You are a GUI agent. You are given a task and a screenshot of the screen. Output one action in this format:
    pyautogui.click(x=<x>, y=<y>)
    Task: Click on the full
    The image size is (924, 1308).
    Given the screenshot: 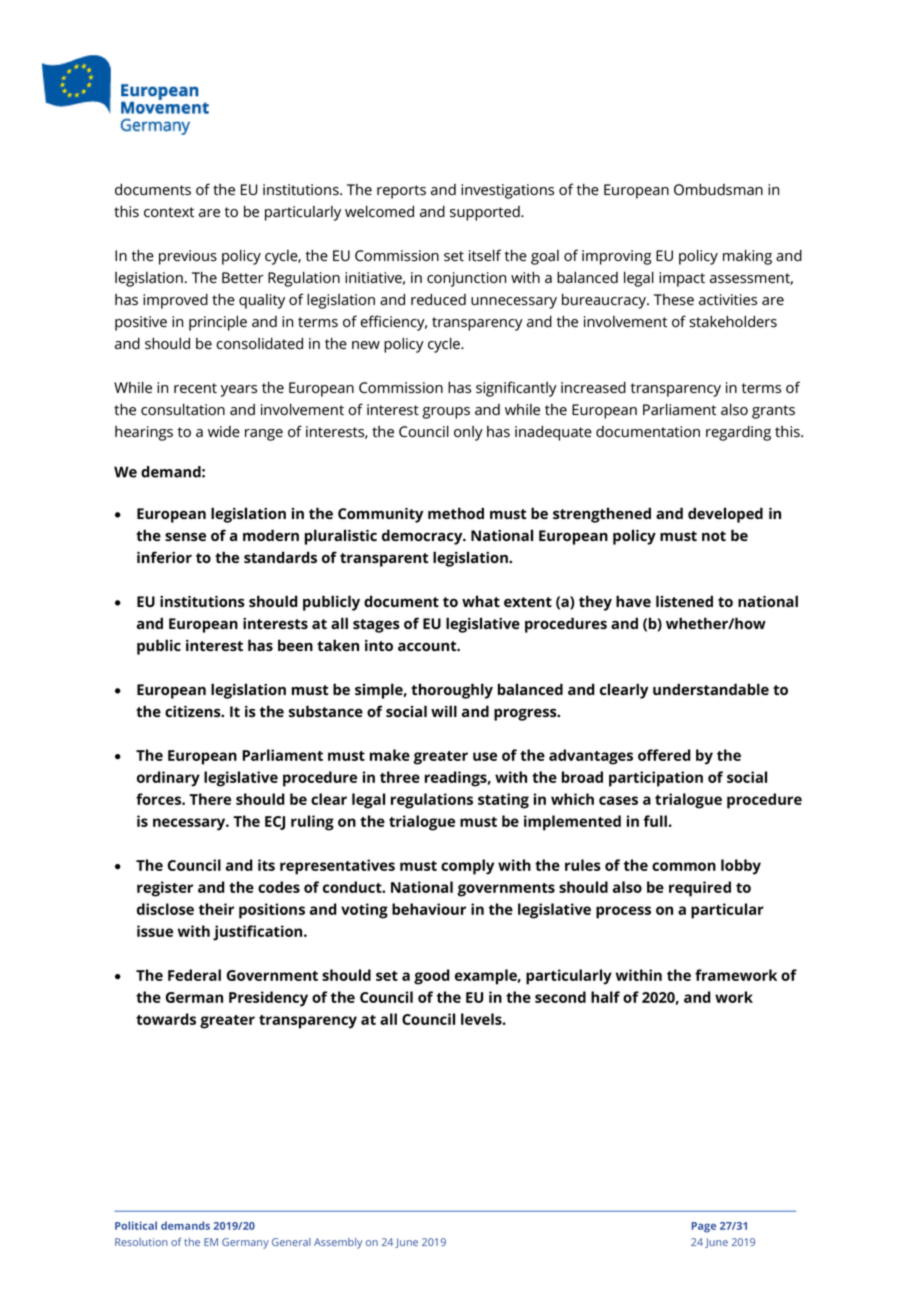 What is the action you would take?
    pyautogui.click(x=655, y=821)
